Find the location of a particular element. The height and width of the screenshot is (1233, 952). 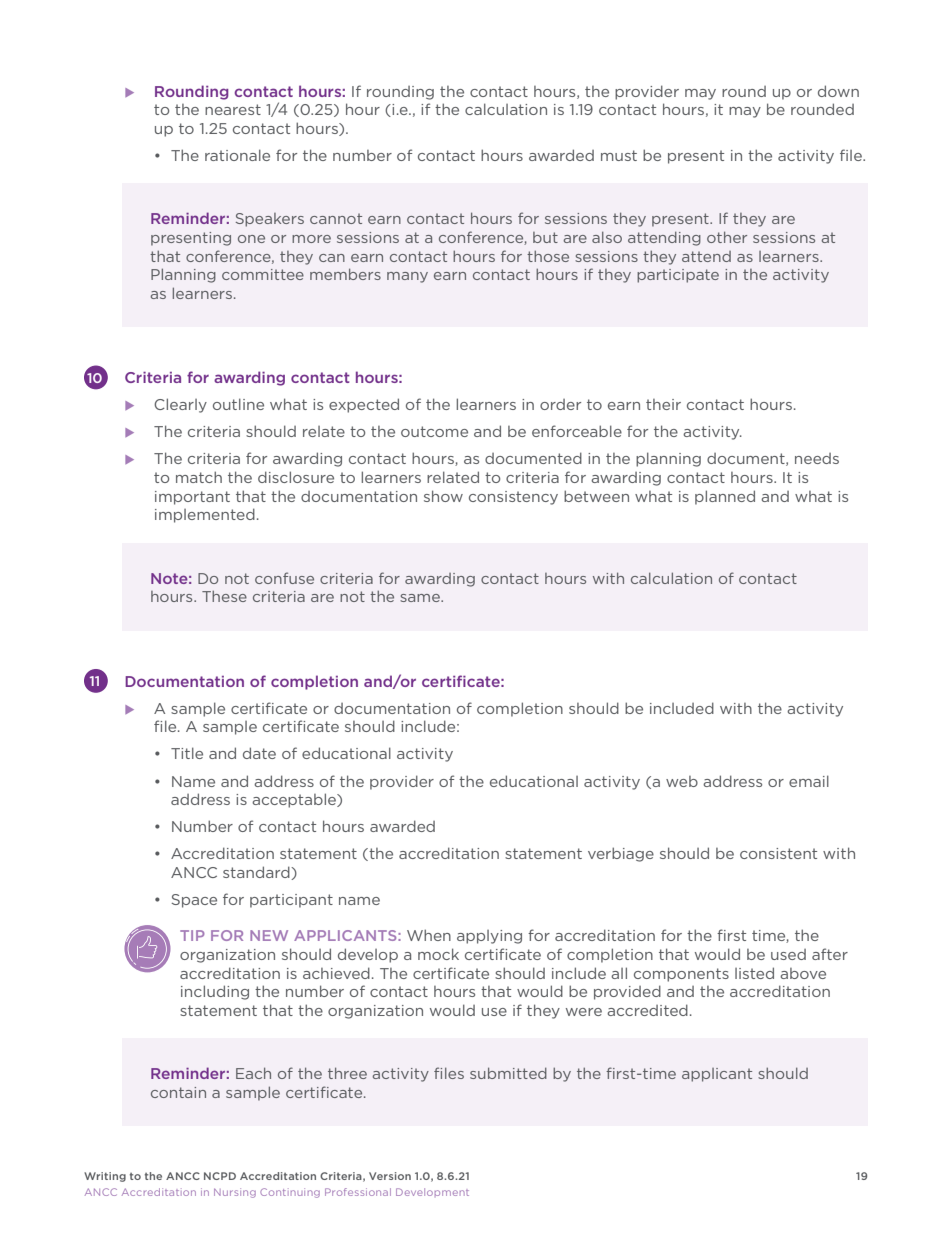

Space is located at coordinates (194, 901).
